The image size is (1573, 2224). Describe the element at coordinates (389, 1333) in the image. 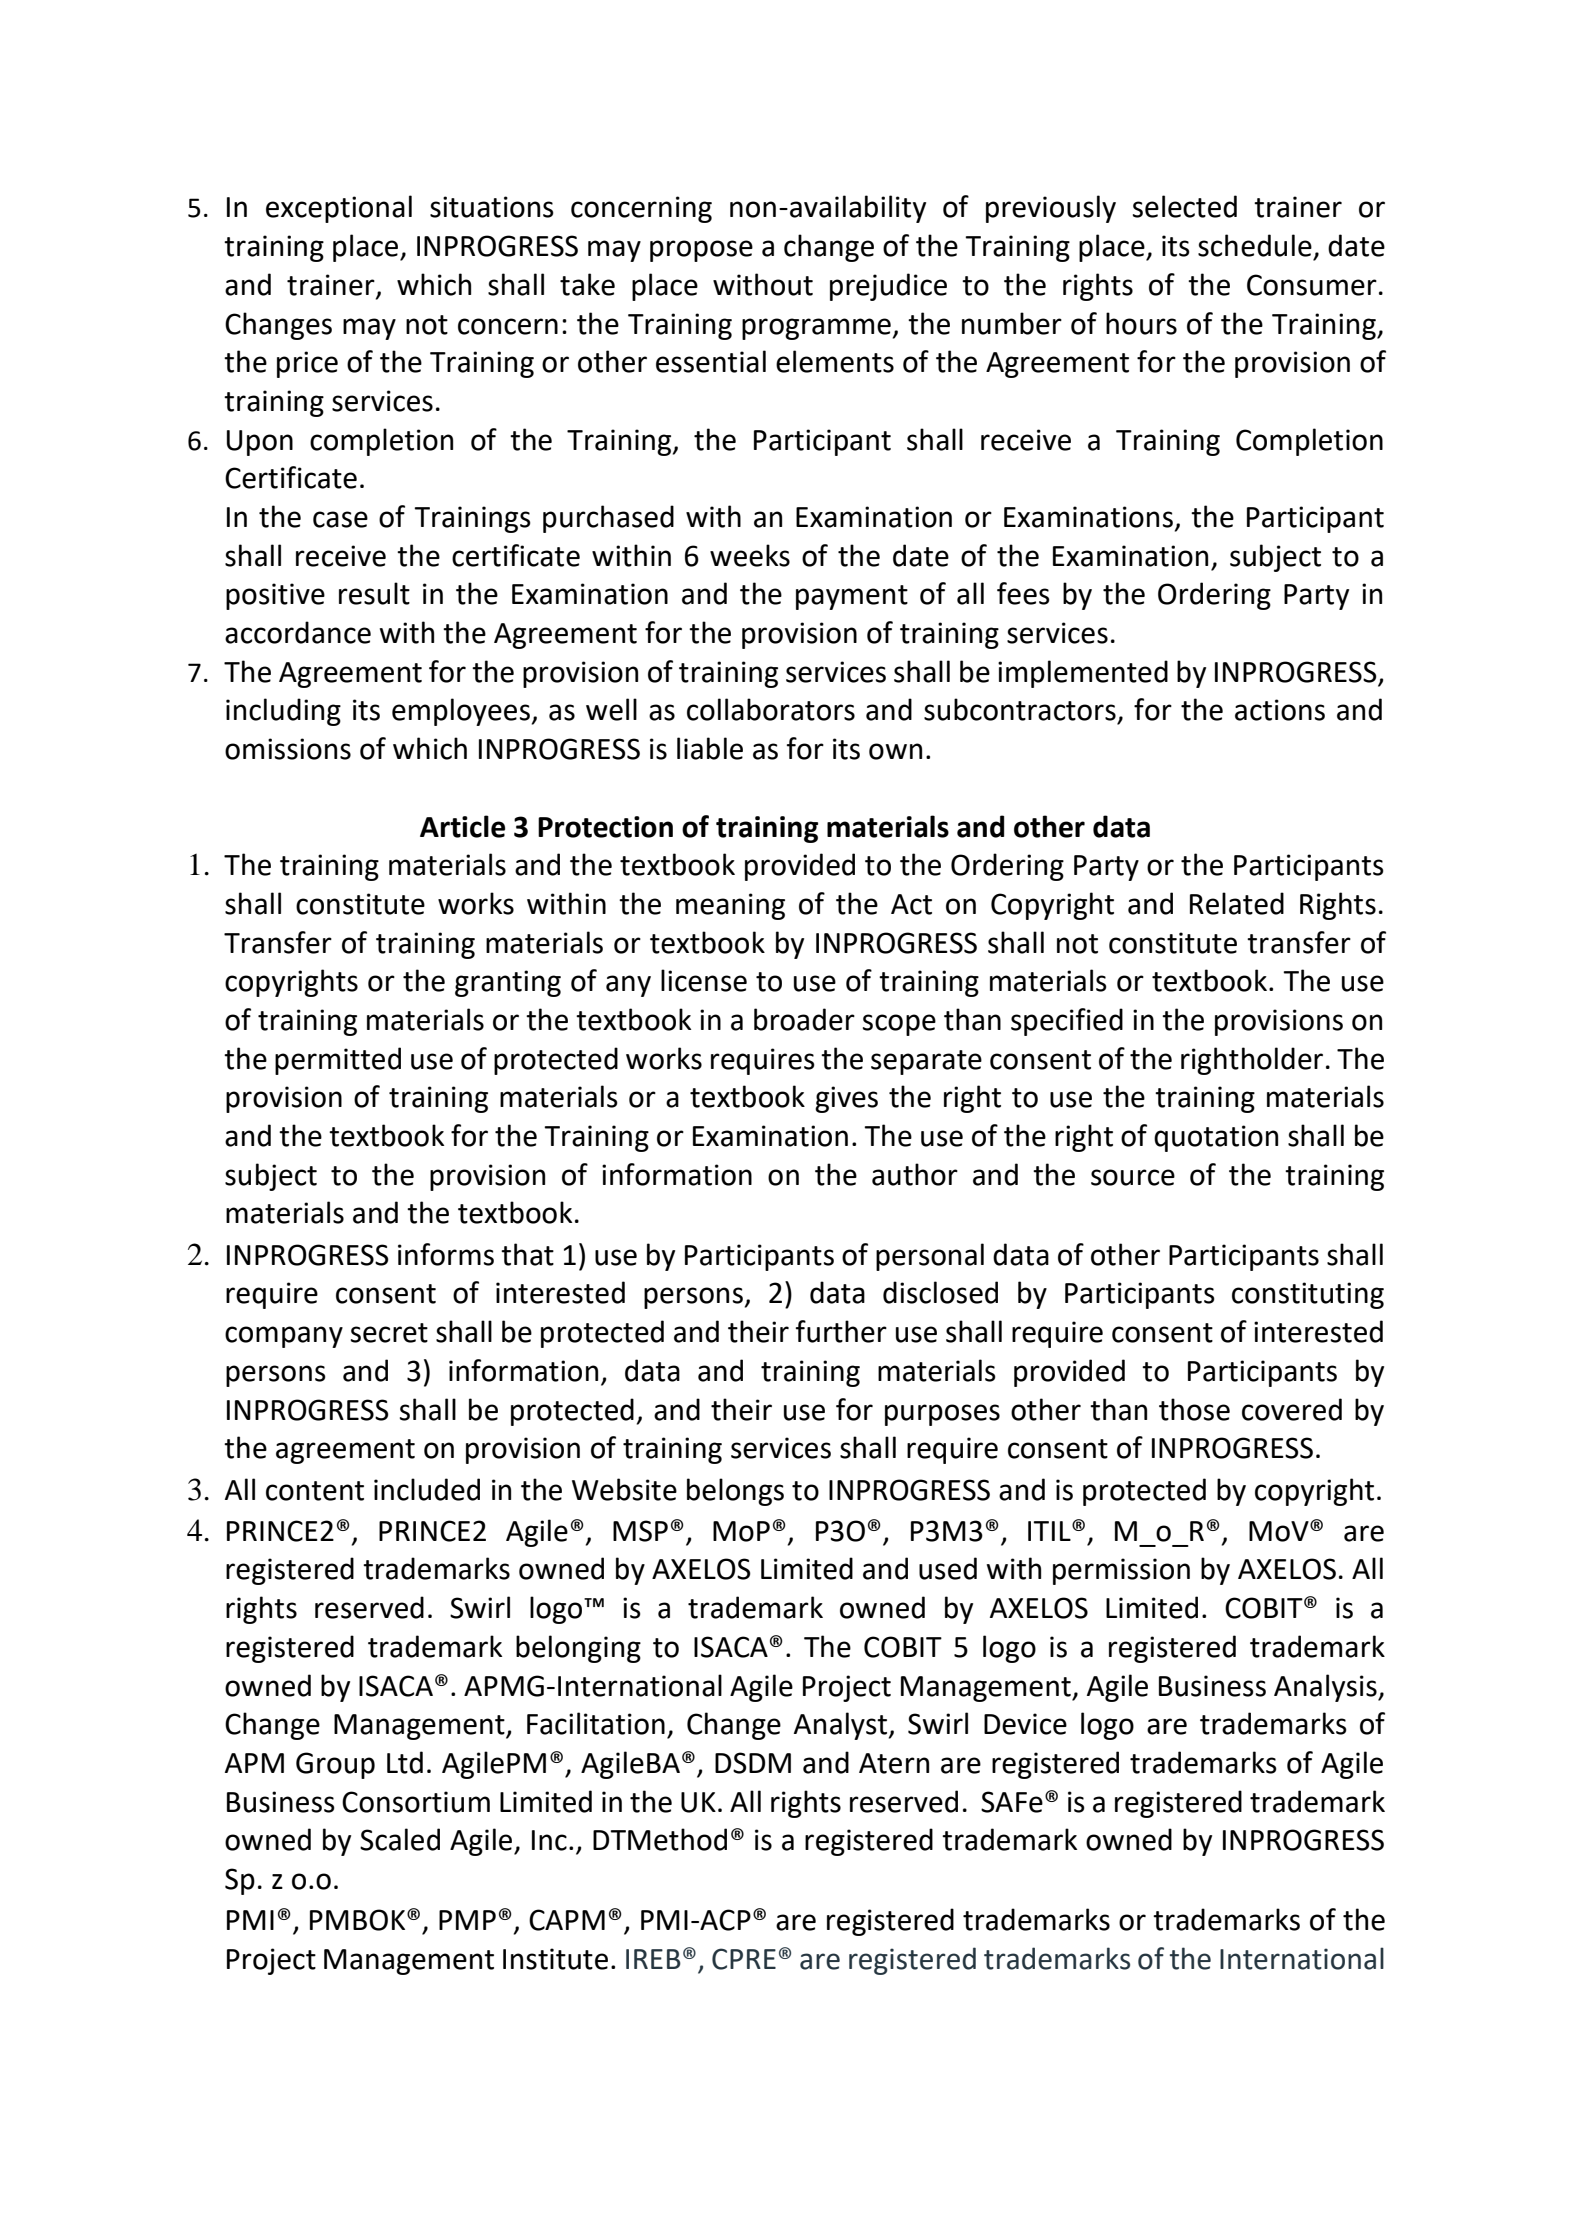

I see `secret` at that location.
